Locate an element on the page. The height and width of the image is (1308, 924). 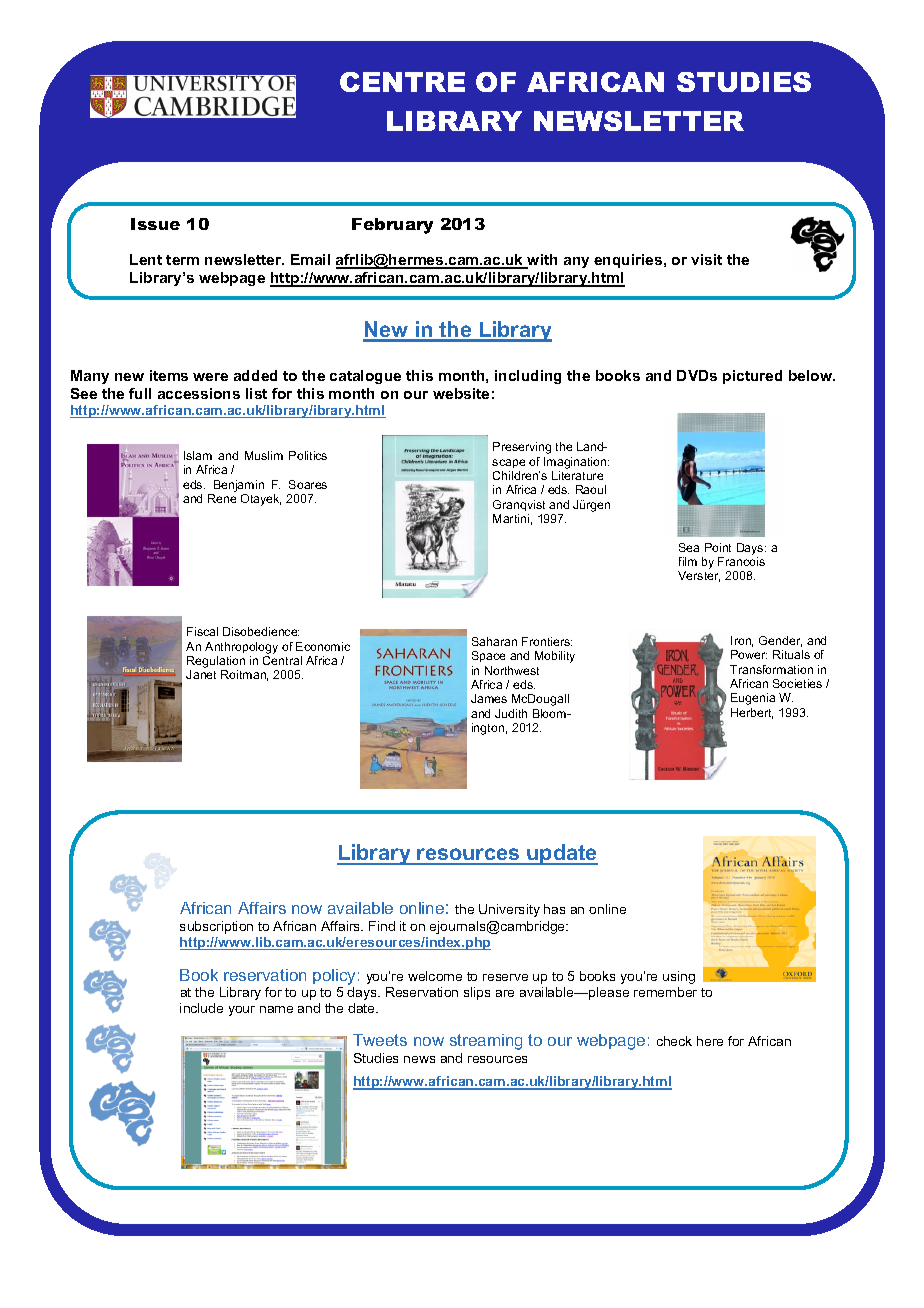
Herbert is located at coordinates (752, 713).
